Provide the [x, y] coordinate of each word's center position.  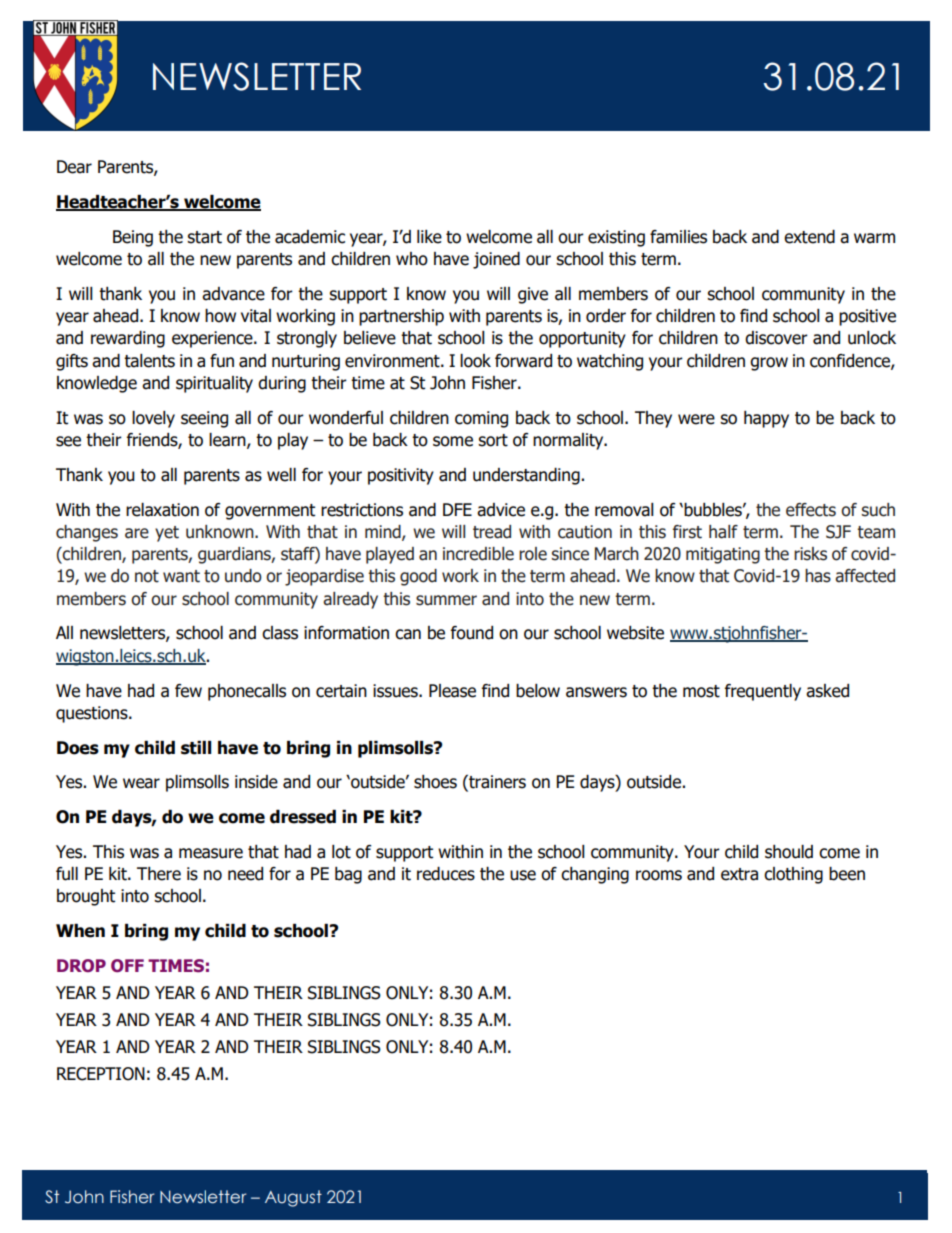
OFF [127, 965]
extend [809, 237]
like [429, 237]
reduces [446, 874]
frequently [763, 692]
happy [766, 419]
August [293, 1198]
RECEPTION [101, 1074]
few [188, 691]
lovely [153, 419]
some [453, 441]
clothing [793, 875]
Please [452, 691]
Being [133, 238]
